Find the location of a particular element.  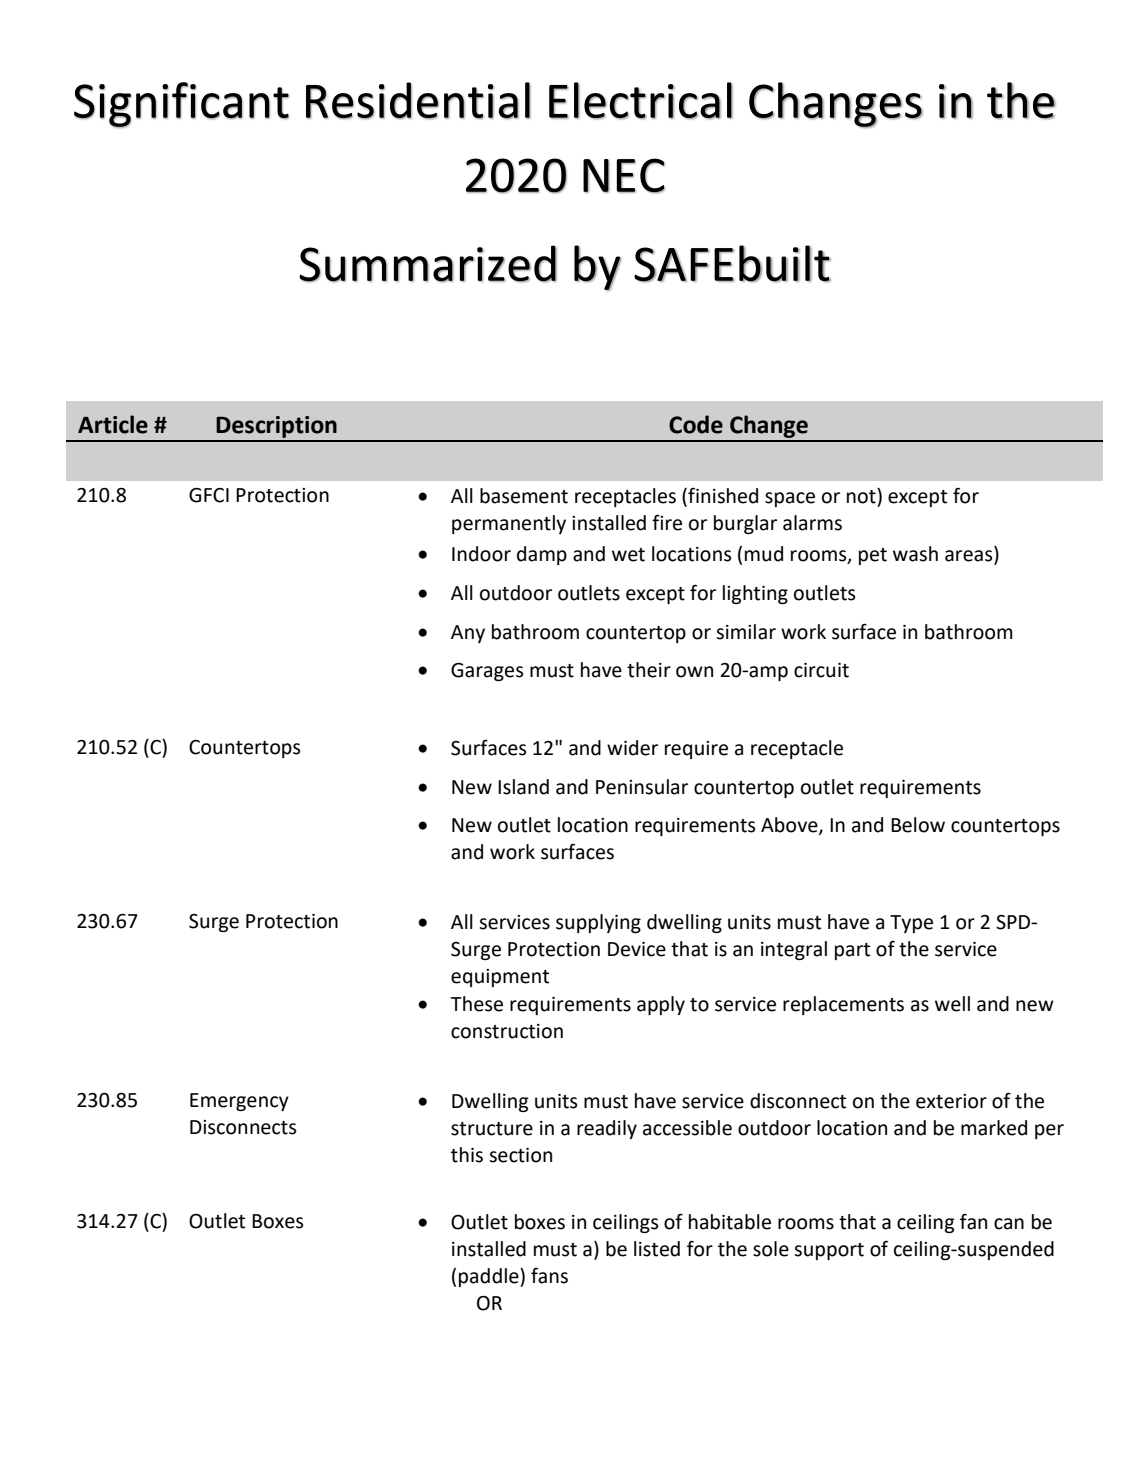

Residential is located at coordinates (418, 100).
